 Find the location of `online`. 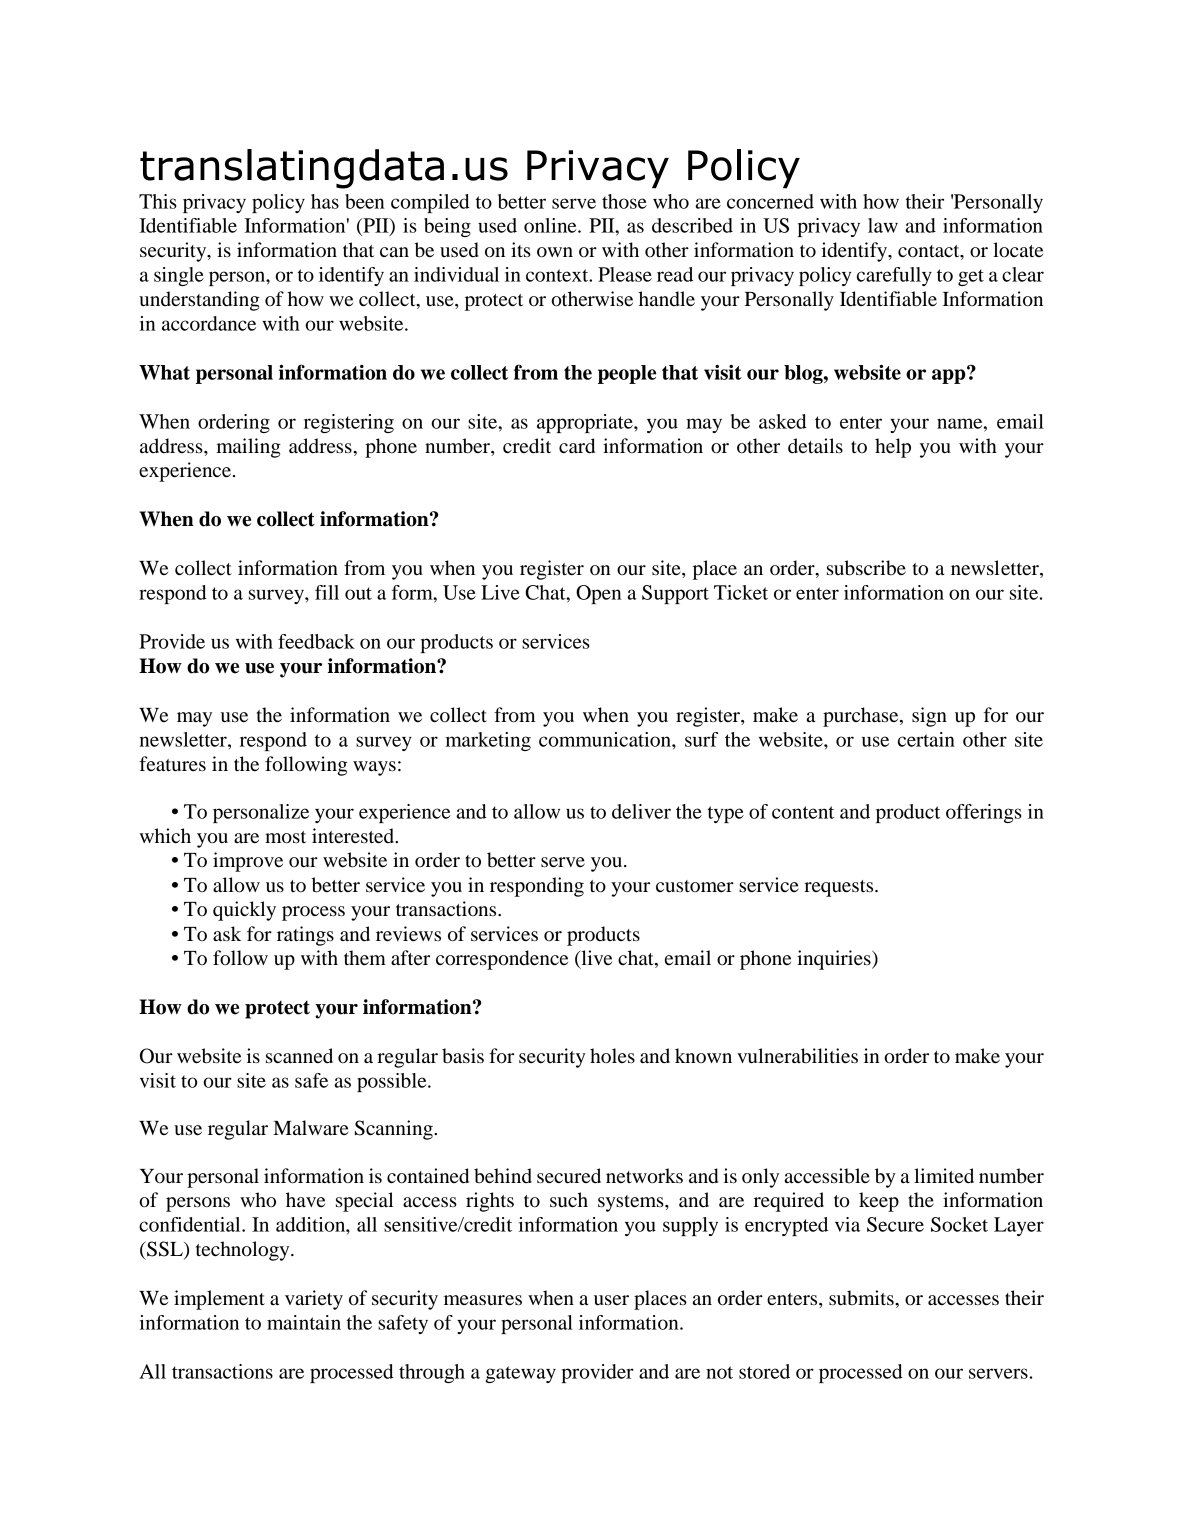

online is located at coordinates (551, 225).
